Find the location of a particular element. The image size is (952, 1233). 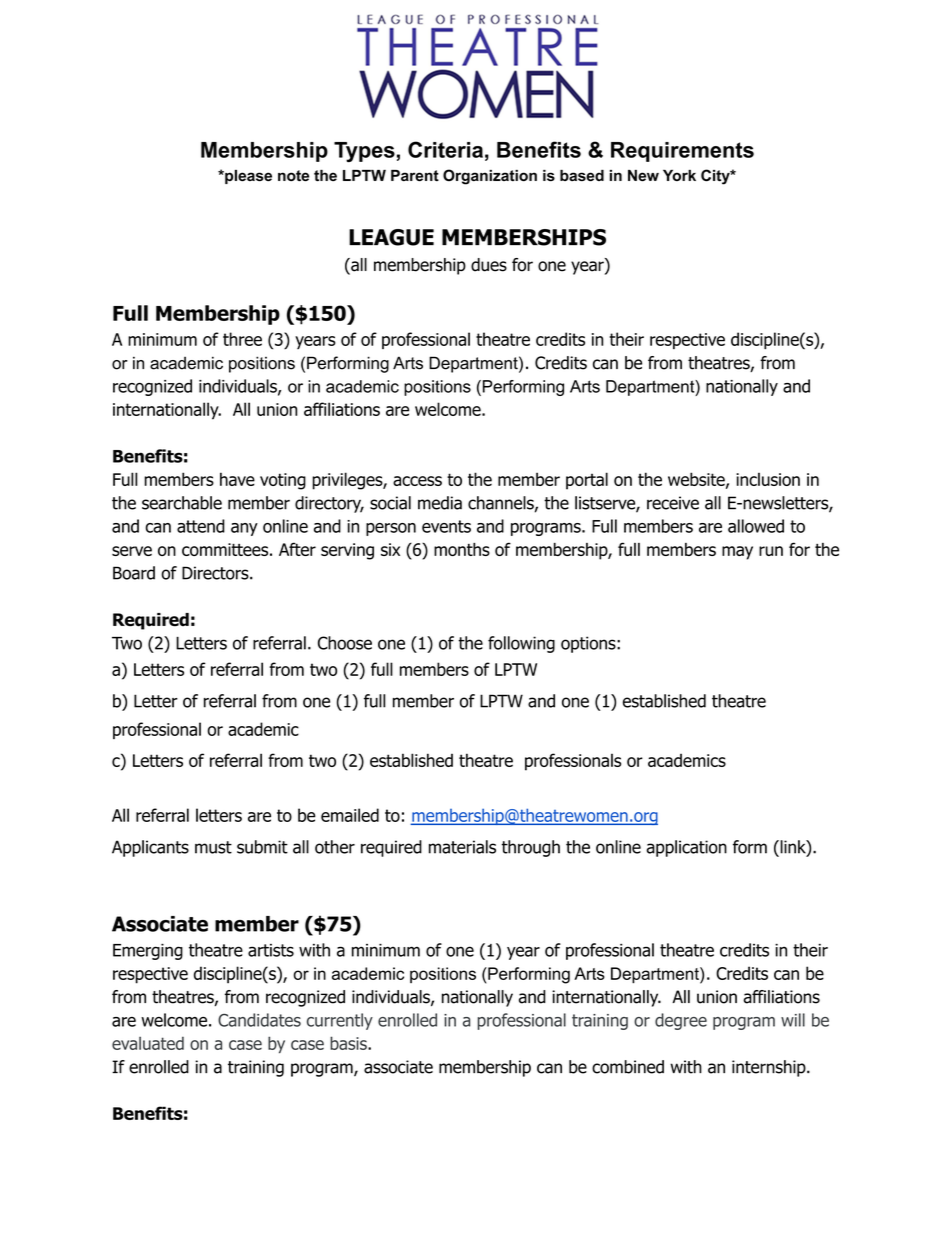

Candidates is located at coordinates (259, 1020).
